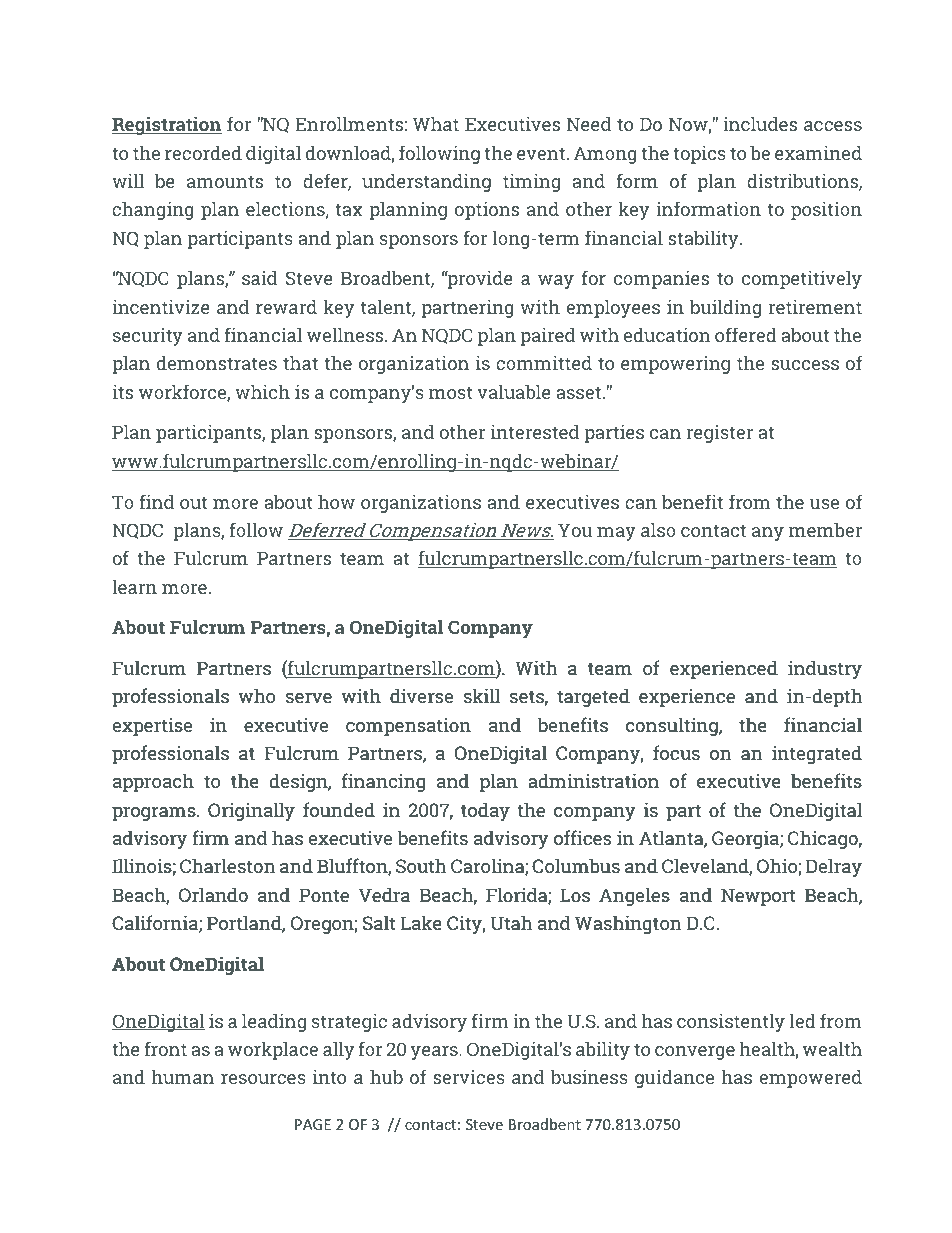 The image size is (952, 1233). What do you see at coordinates (183, 1077) in the page?
I see `human` at bounding box center [183, 1077].
